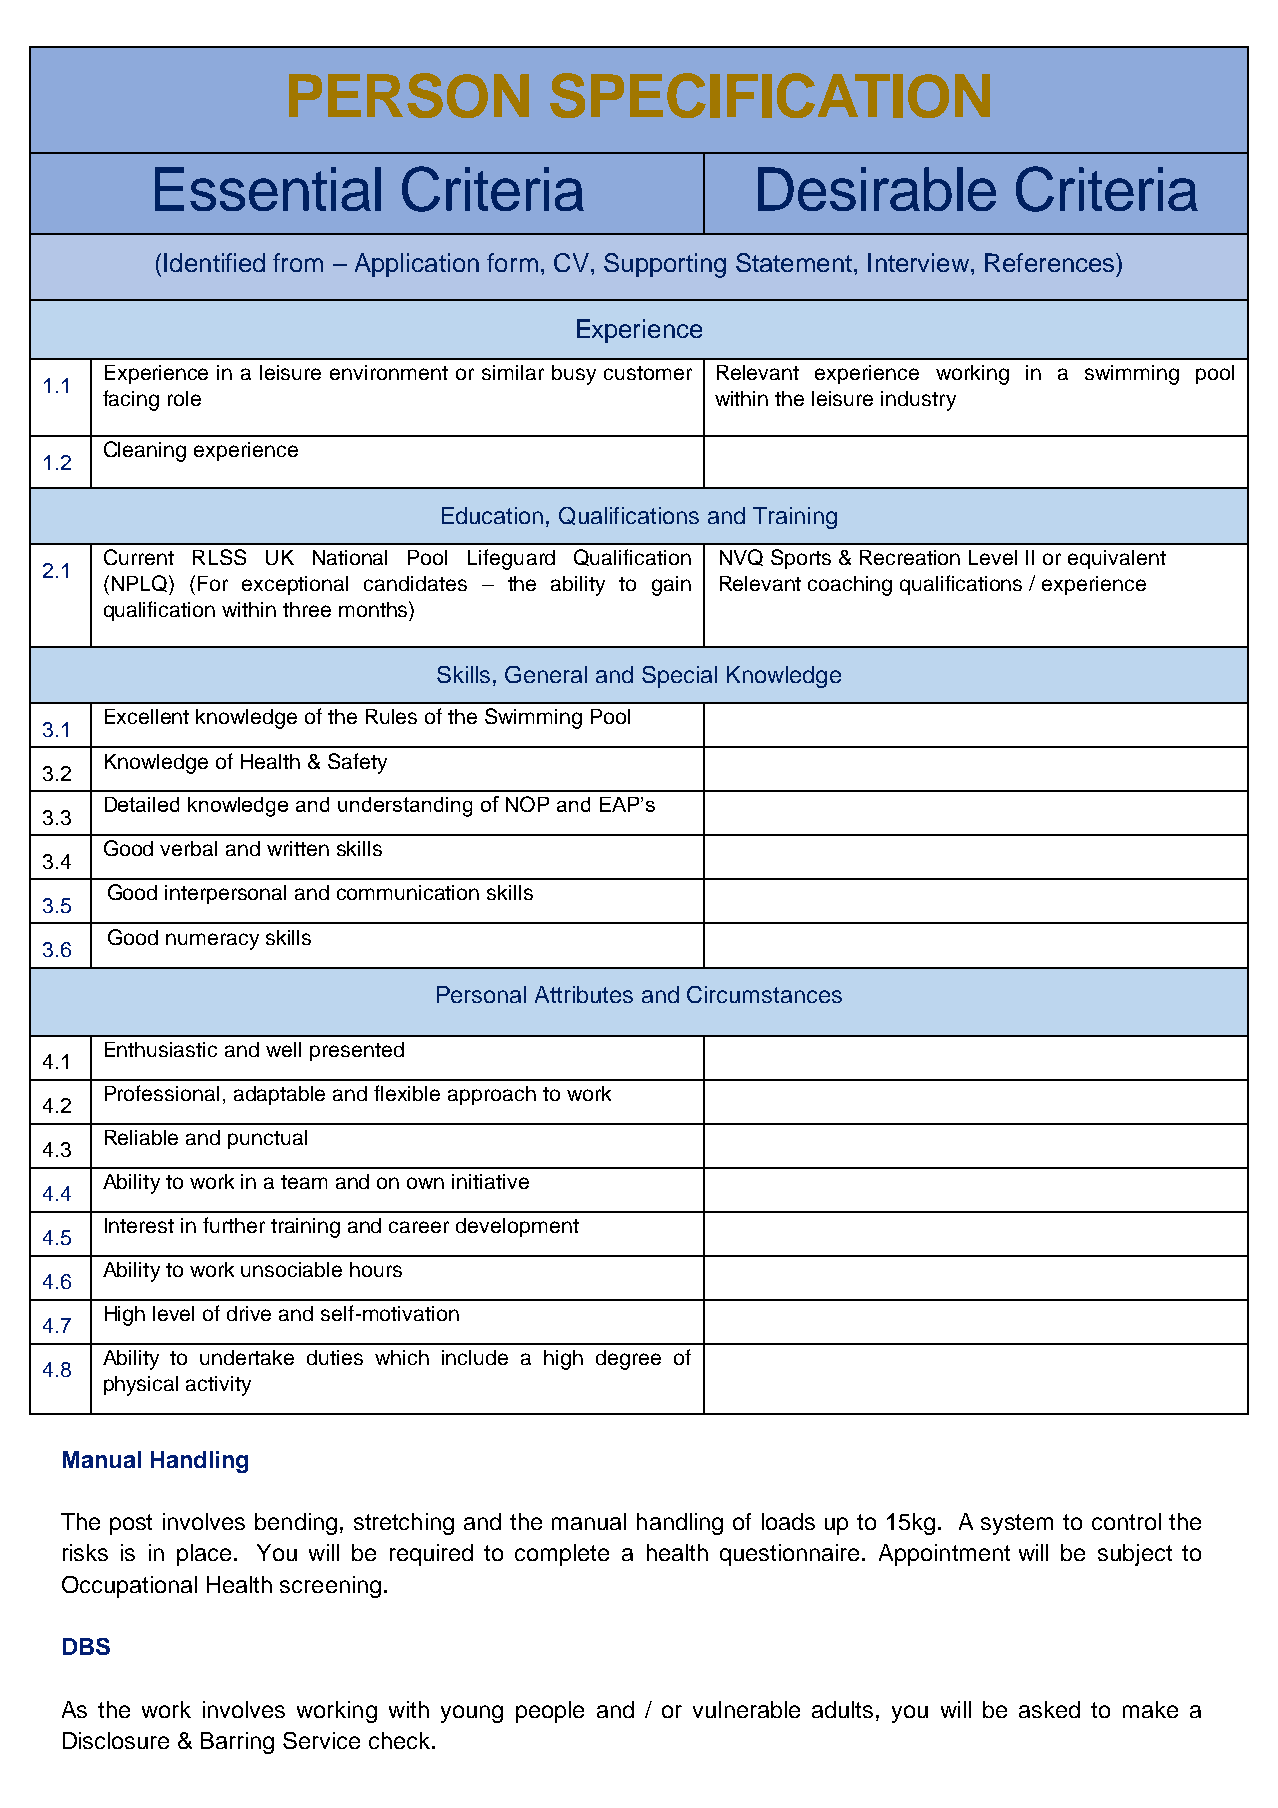 The height and width of the page is (1808, 1278). Describe the element at coordinates (212, 941) in the page. I see `numeracy` at that location.
